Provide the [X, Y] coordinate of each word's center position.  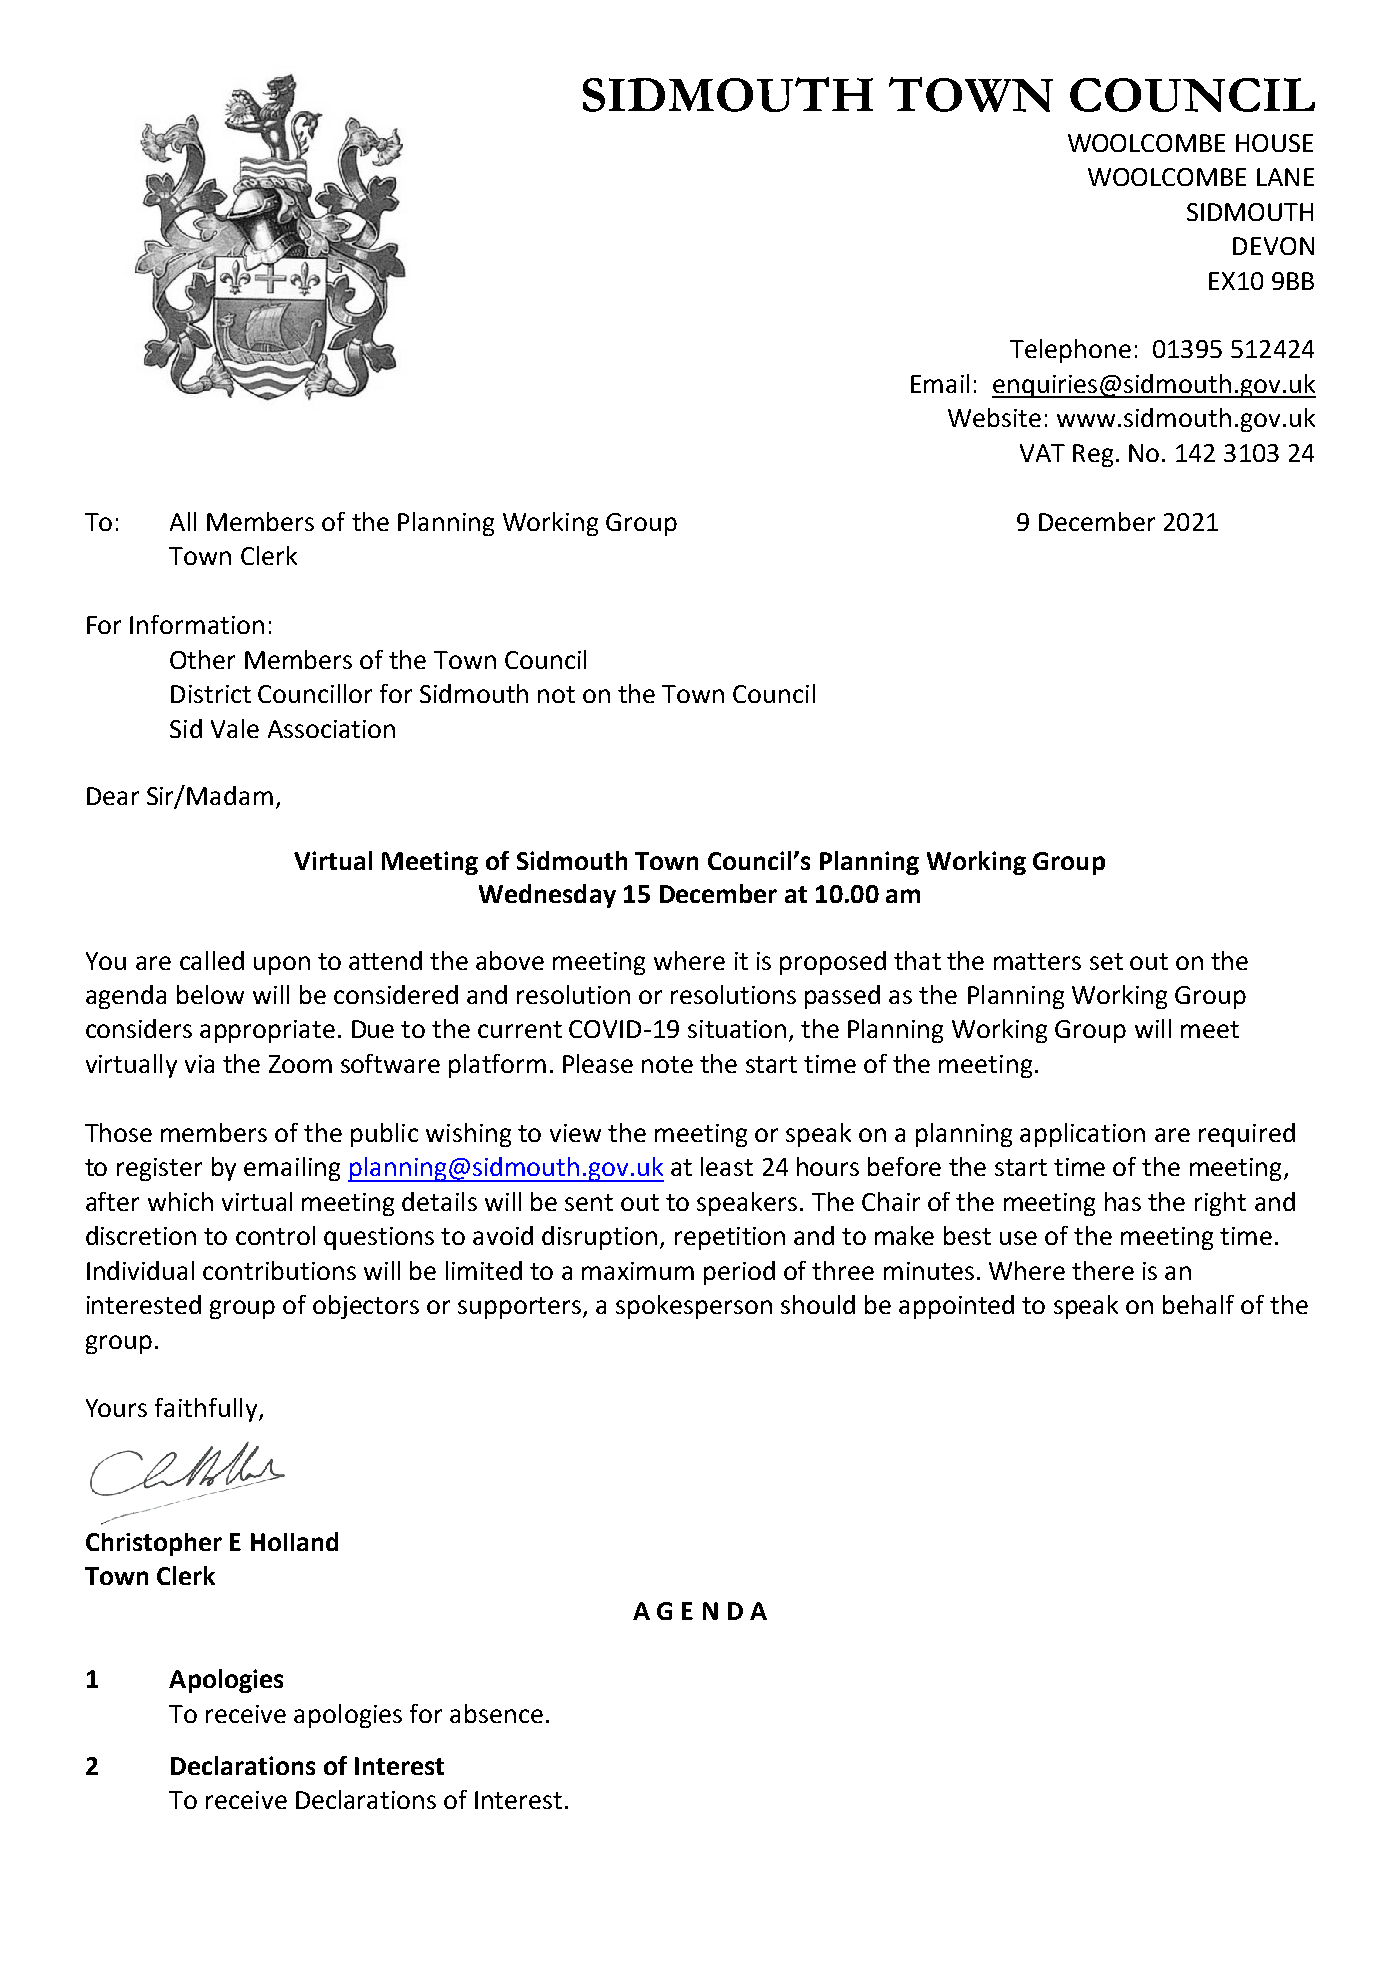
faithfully [207, 1410]
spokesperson [694, 1307]
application [1082, 1135]
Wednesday [547, 896]
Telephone [1070, 351]
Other [202, 659]
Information [197, 624]
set [1106, 961]
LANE [1285, 177]
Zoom [300, 1064]
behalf [1198, 1304]
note [667, 1064]
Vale [235, 728]
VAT [1042, 453]
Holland [294, 1541]
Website [994, 417]
